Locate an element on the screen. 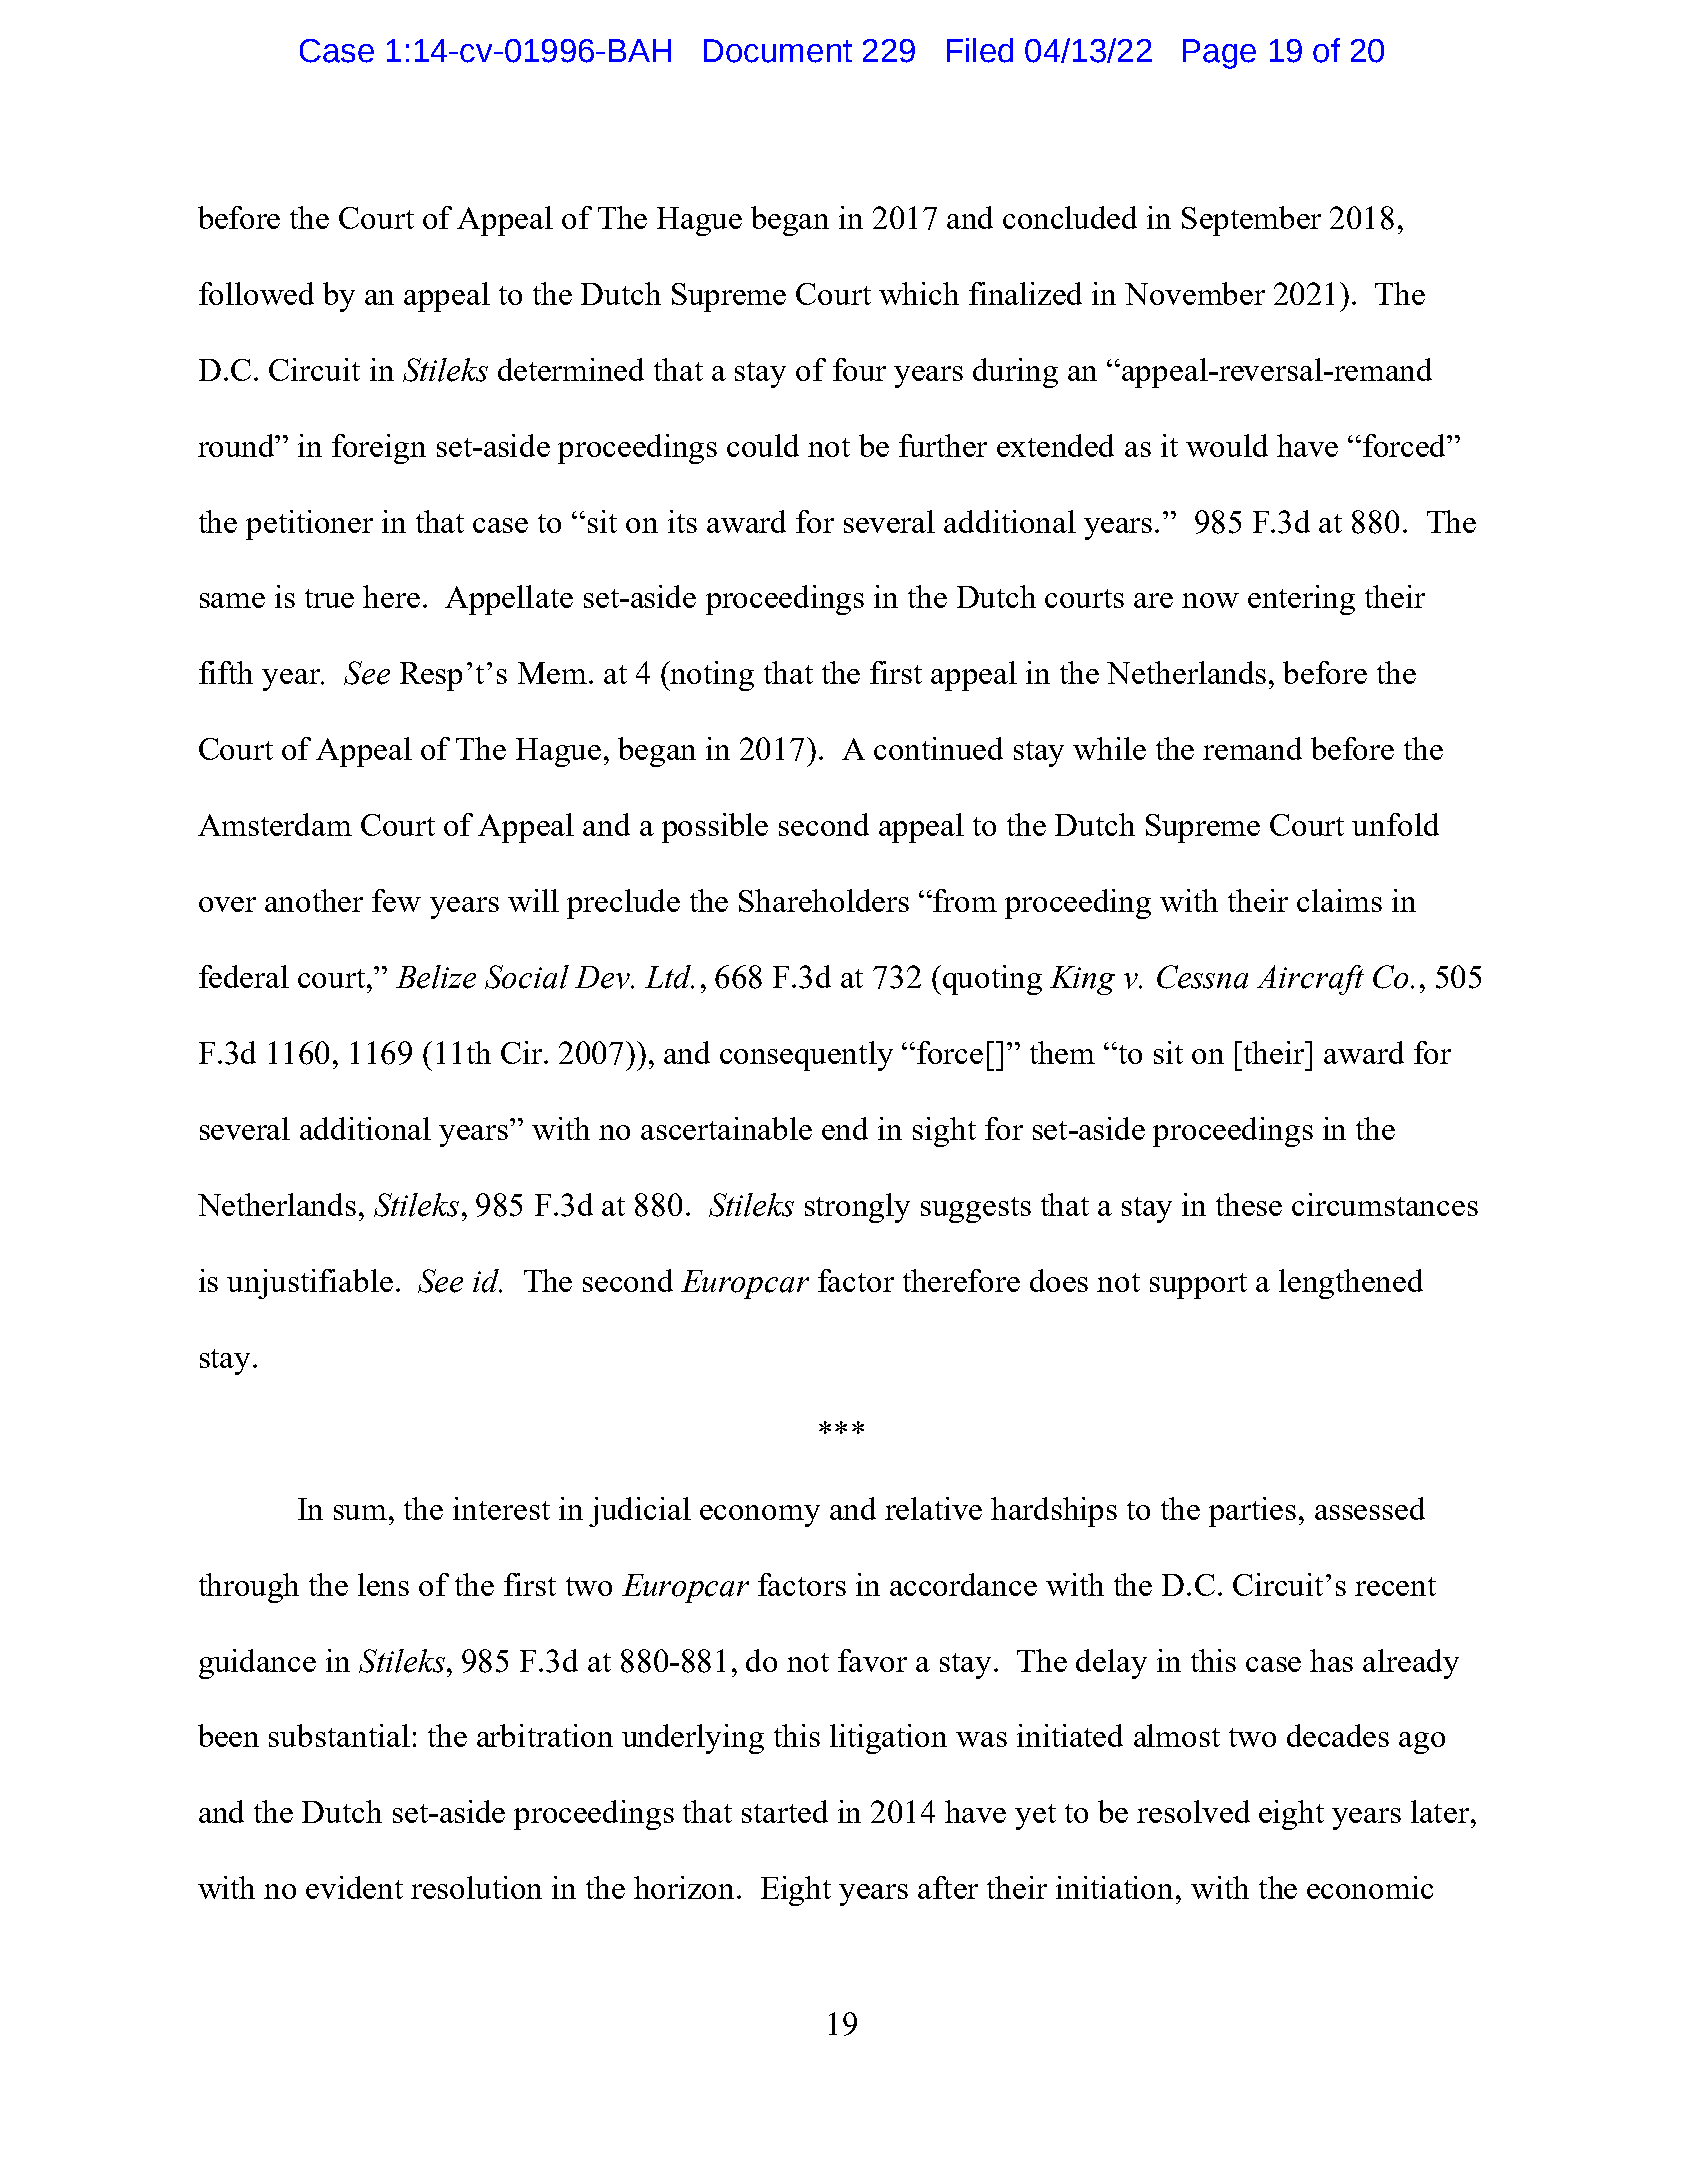  Shareholders is located at coordinates (824, 900).
